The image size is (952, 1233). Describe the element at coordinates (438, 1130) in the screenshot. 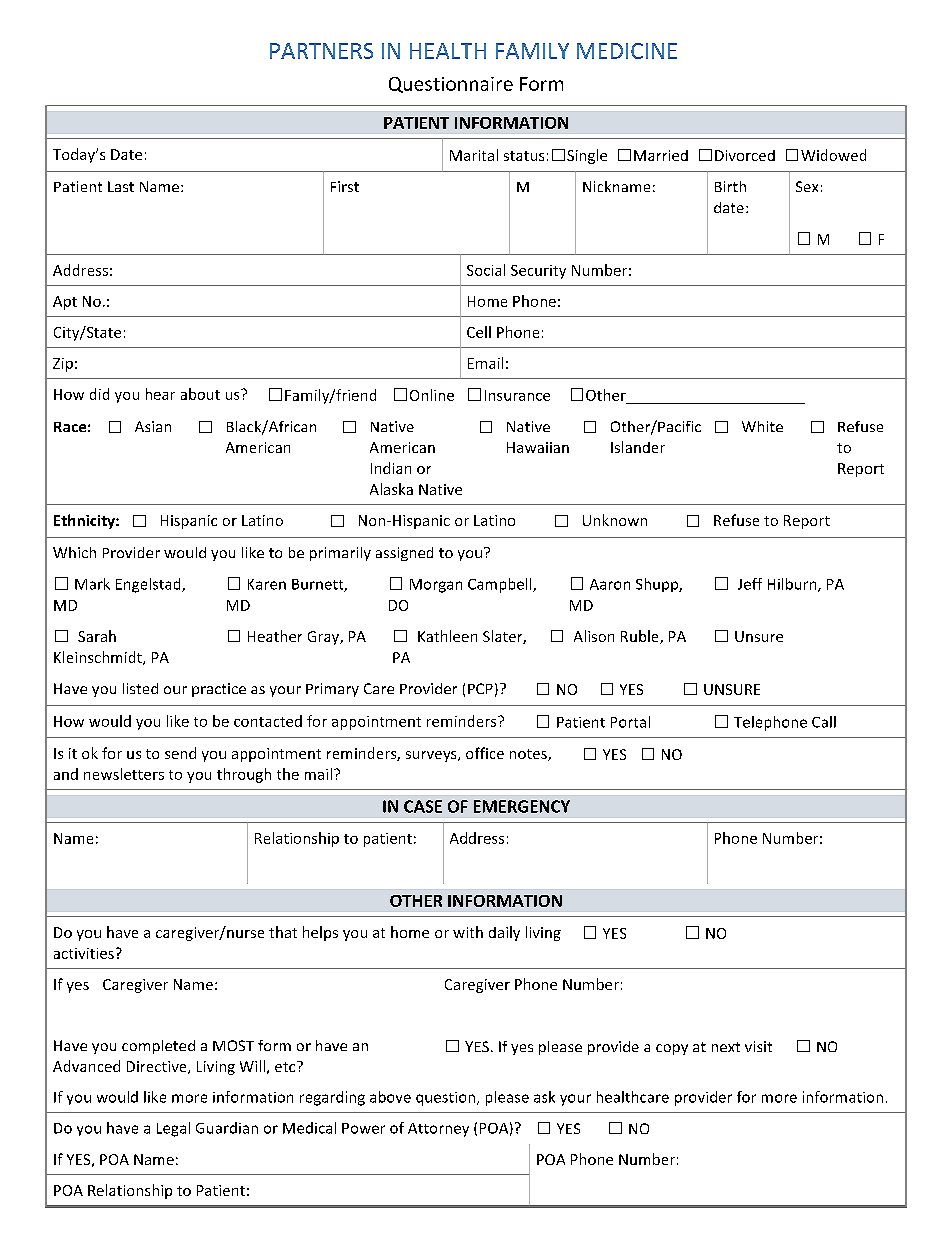

I see `Attorney` at that location.
